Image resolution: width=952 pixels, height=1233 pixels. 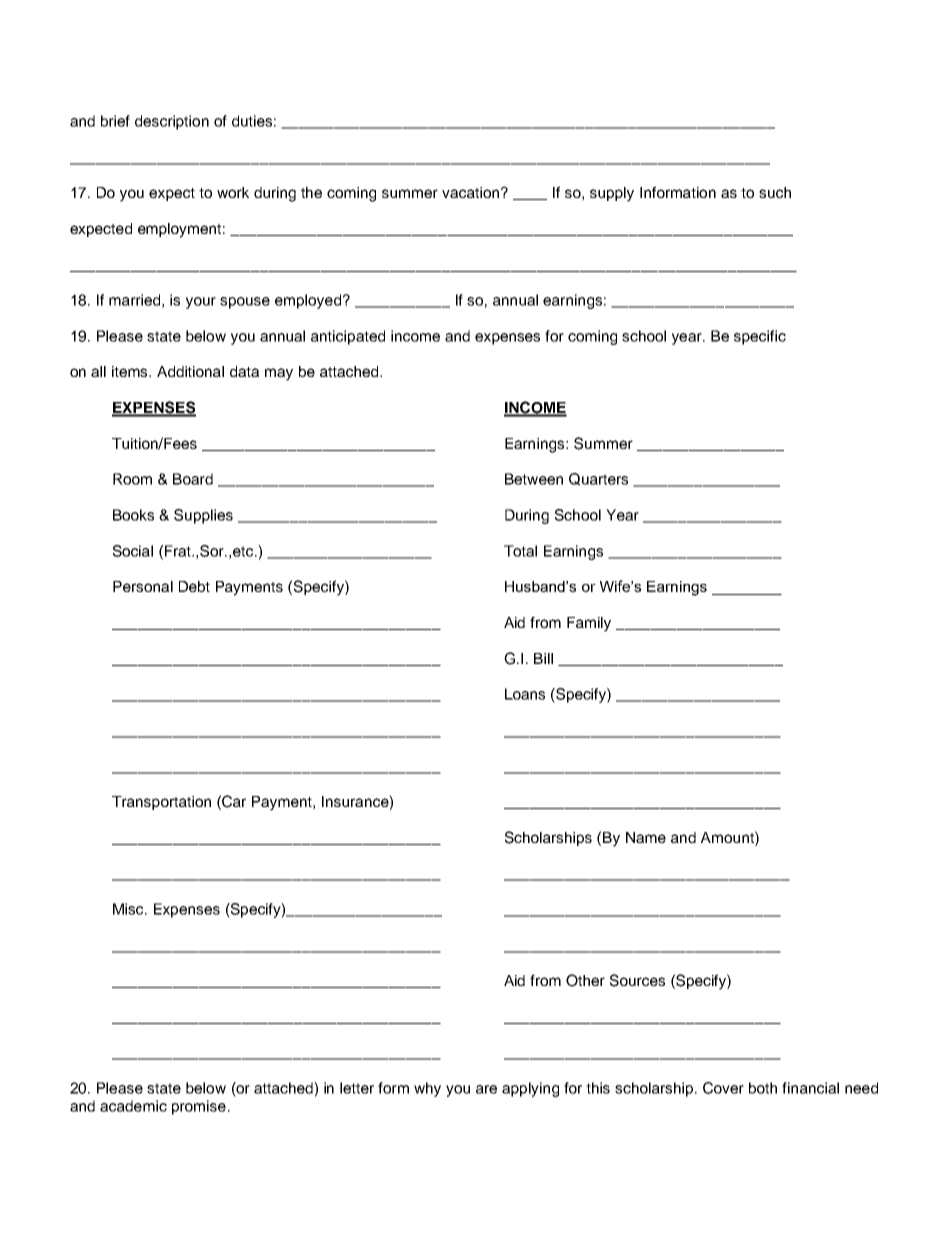 What do you see at coordinates (763, 1088) in the screenshot?
I see `both` at bounding box center [763, 1088].
